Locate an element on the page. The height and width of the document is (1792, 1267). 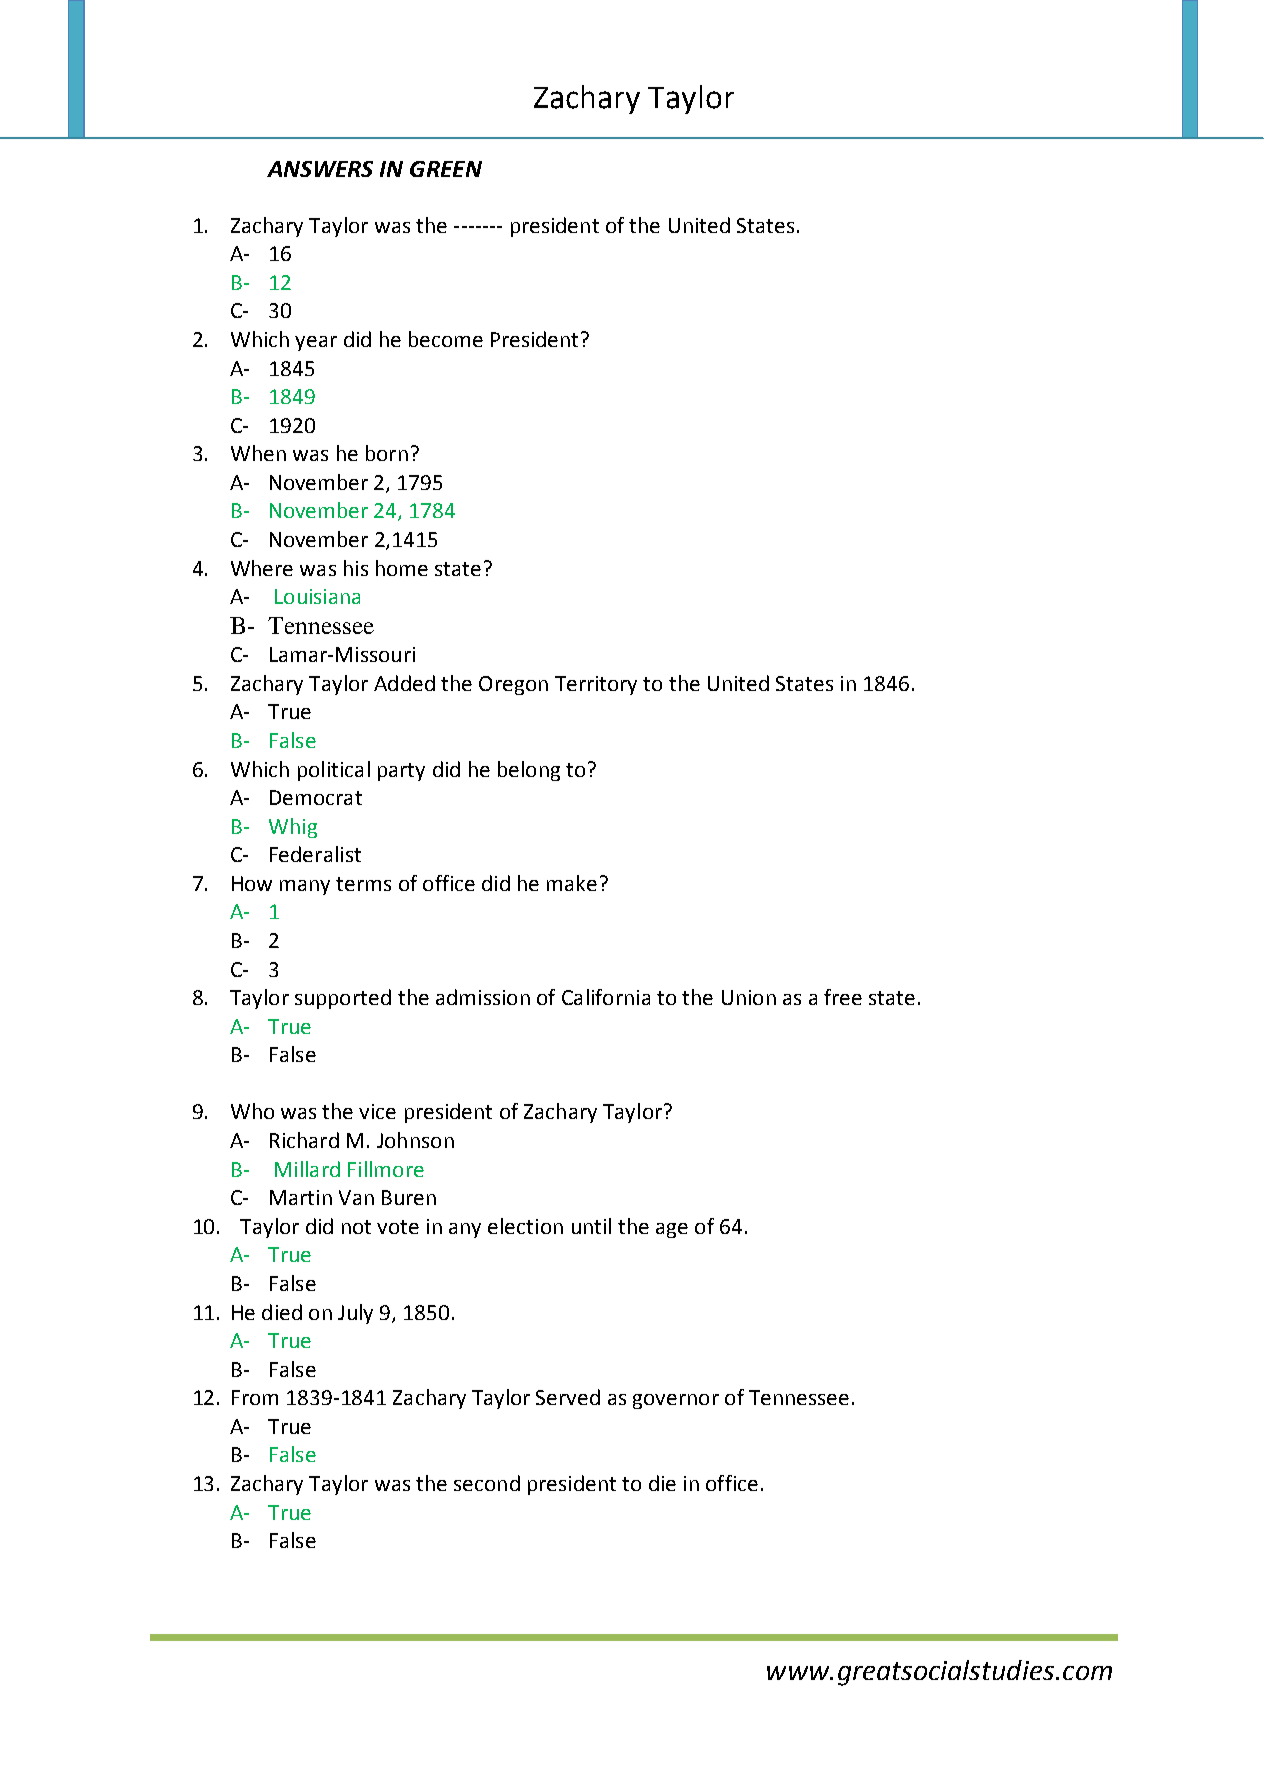
governor is located at coordinates (676, 1401).
